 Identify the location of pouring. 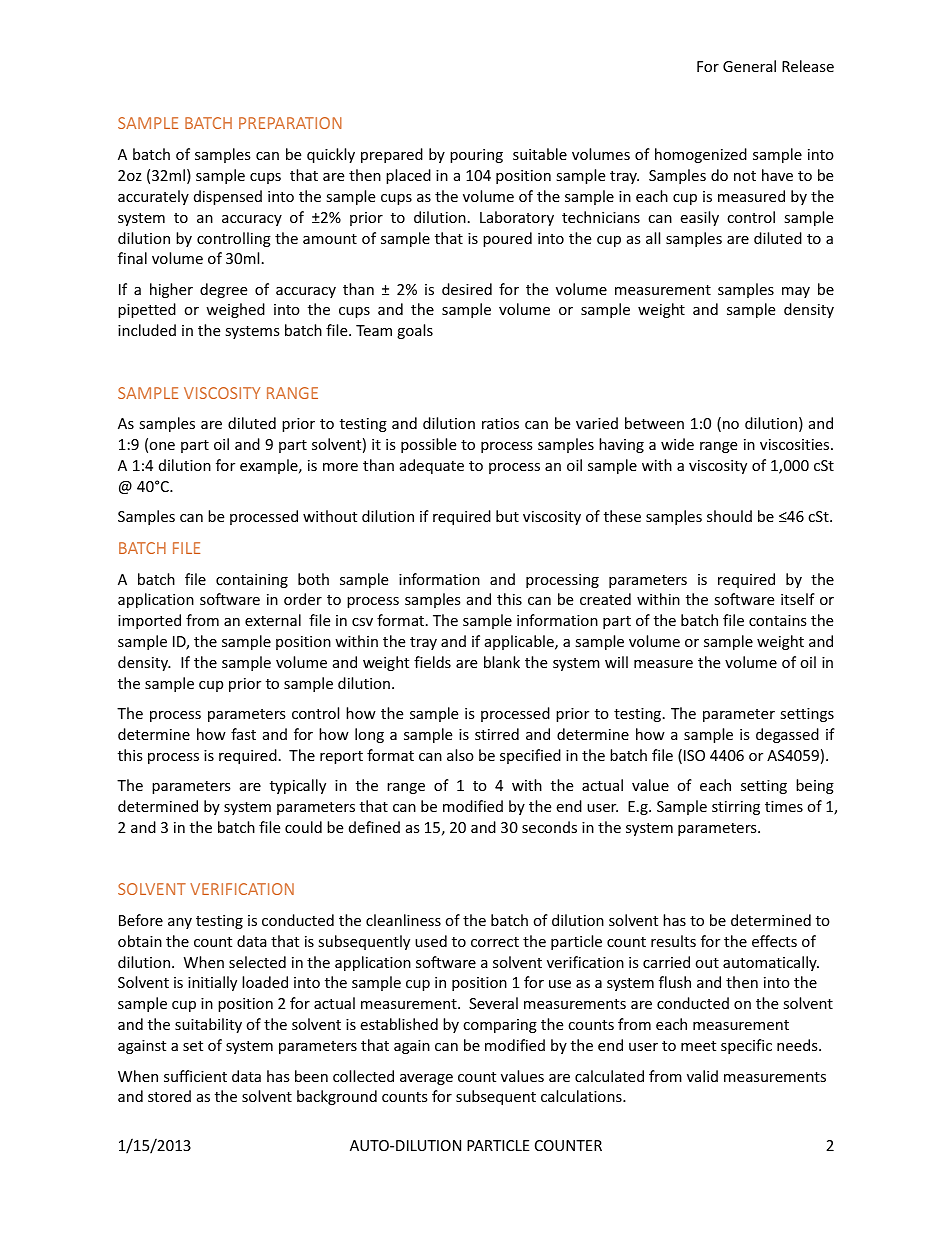
(476, 156).
